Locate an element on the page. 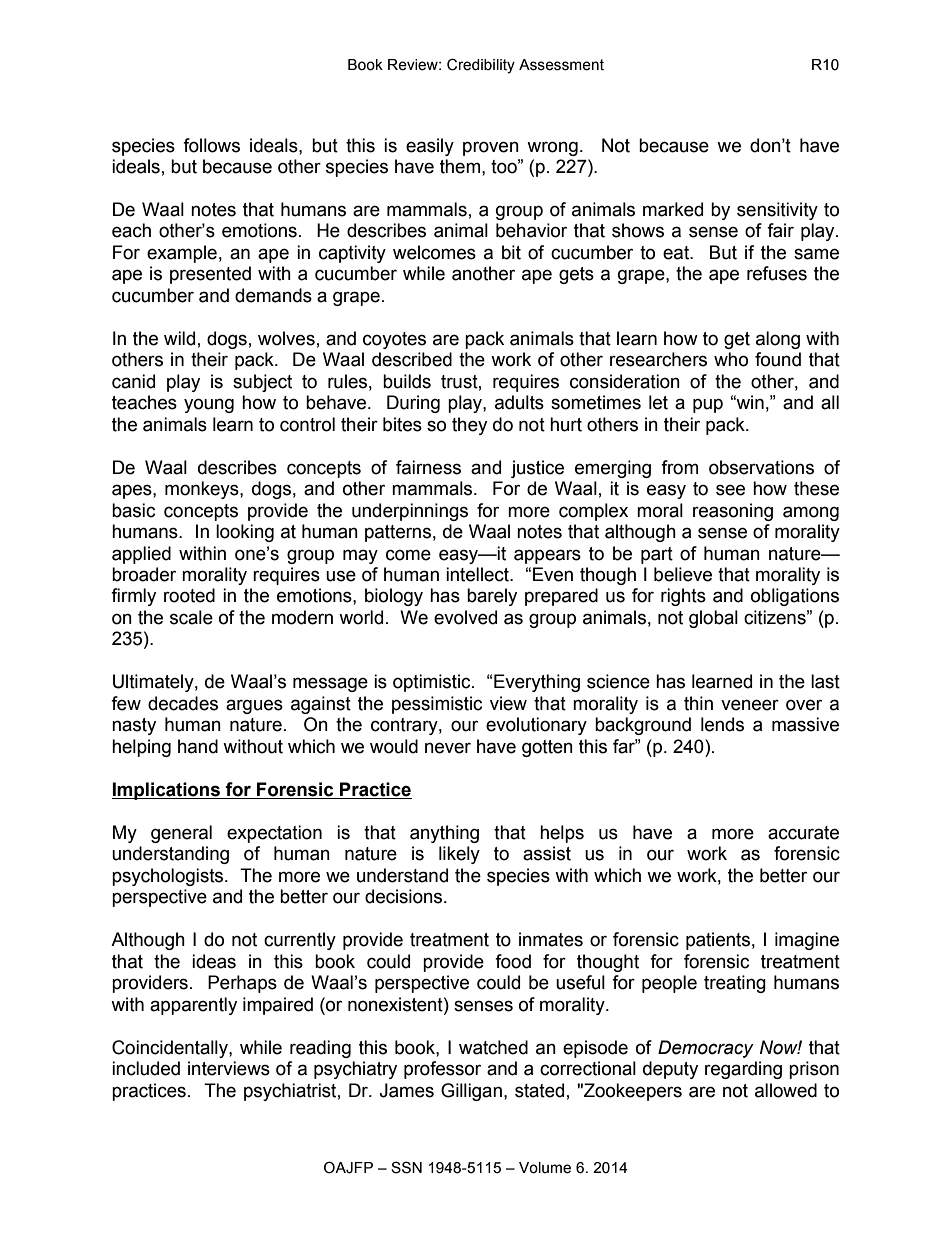 The height and width of the document is (1233, 952). young is located at coordinates (209, 405).
